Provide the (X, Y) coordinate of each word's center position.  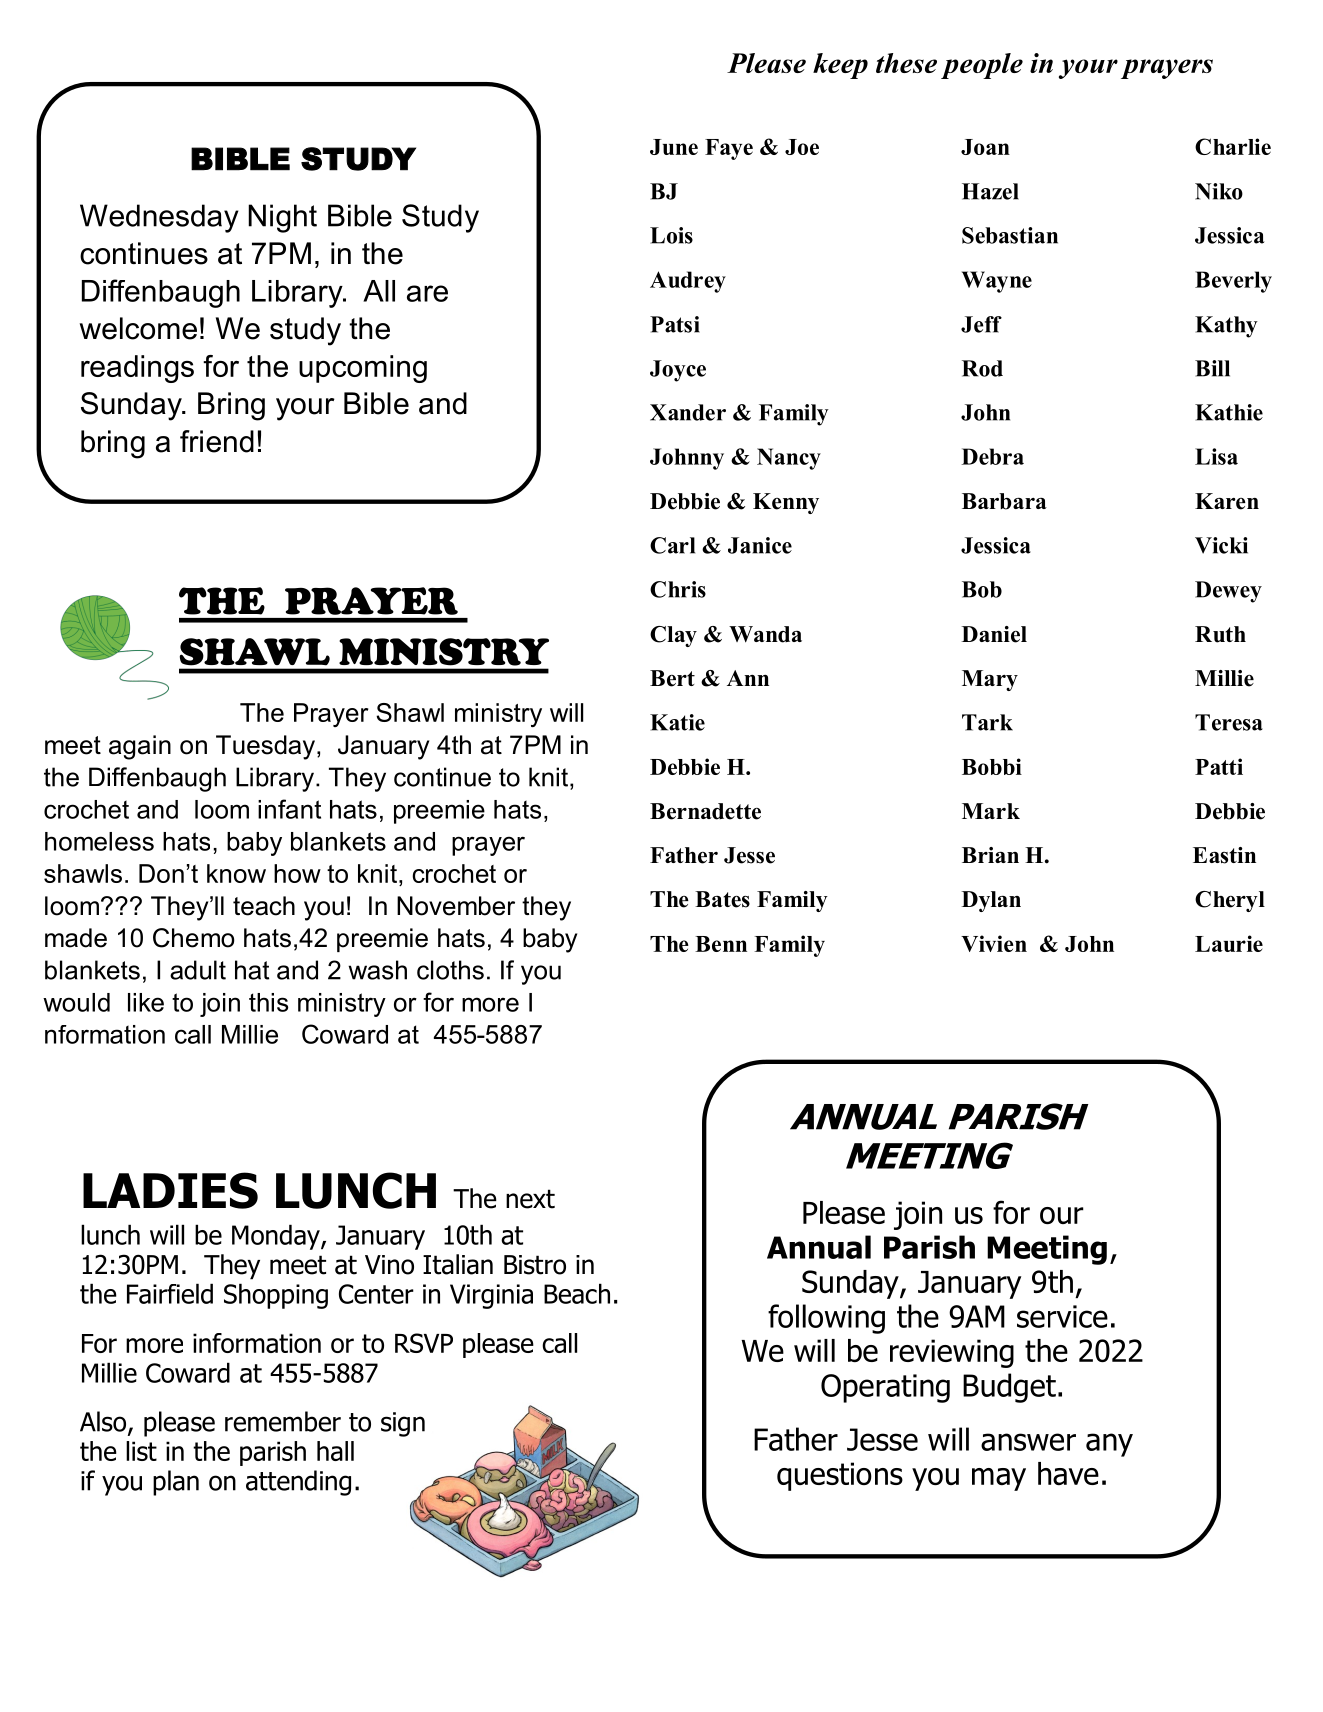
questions (840, 1476)
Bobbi (992, 766)
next (530, 1199)
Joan (985, 147)
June (674, 147)
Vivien (994, 943)
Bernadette (705, 811)
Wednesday (159, 218)
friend (217, 441)
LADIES (170, 1190)
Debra (992, 456)
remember (283, 1421)
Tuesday (267, 747)
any (1109, 1445)
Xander (688, 412)
